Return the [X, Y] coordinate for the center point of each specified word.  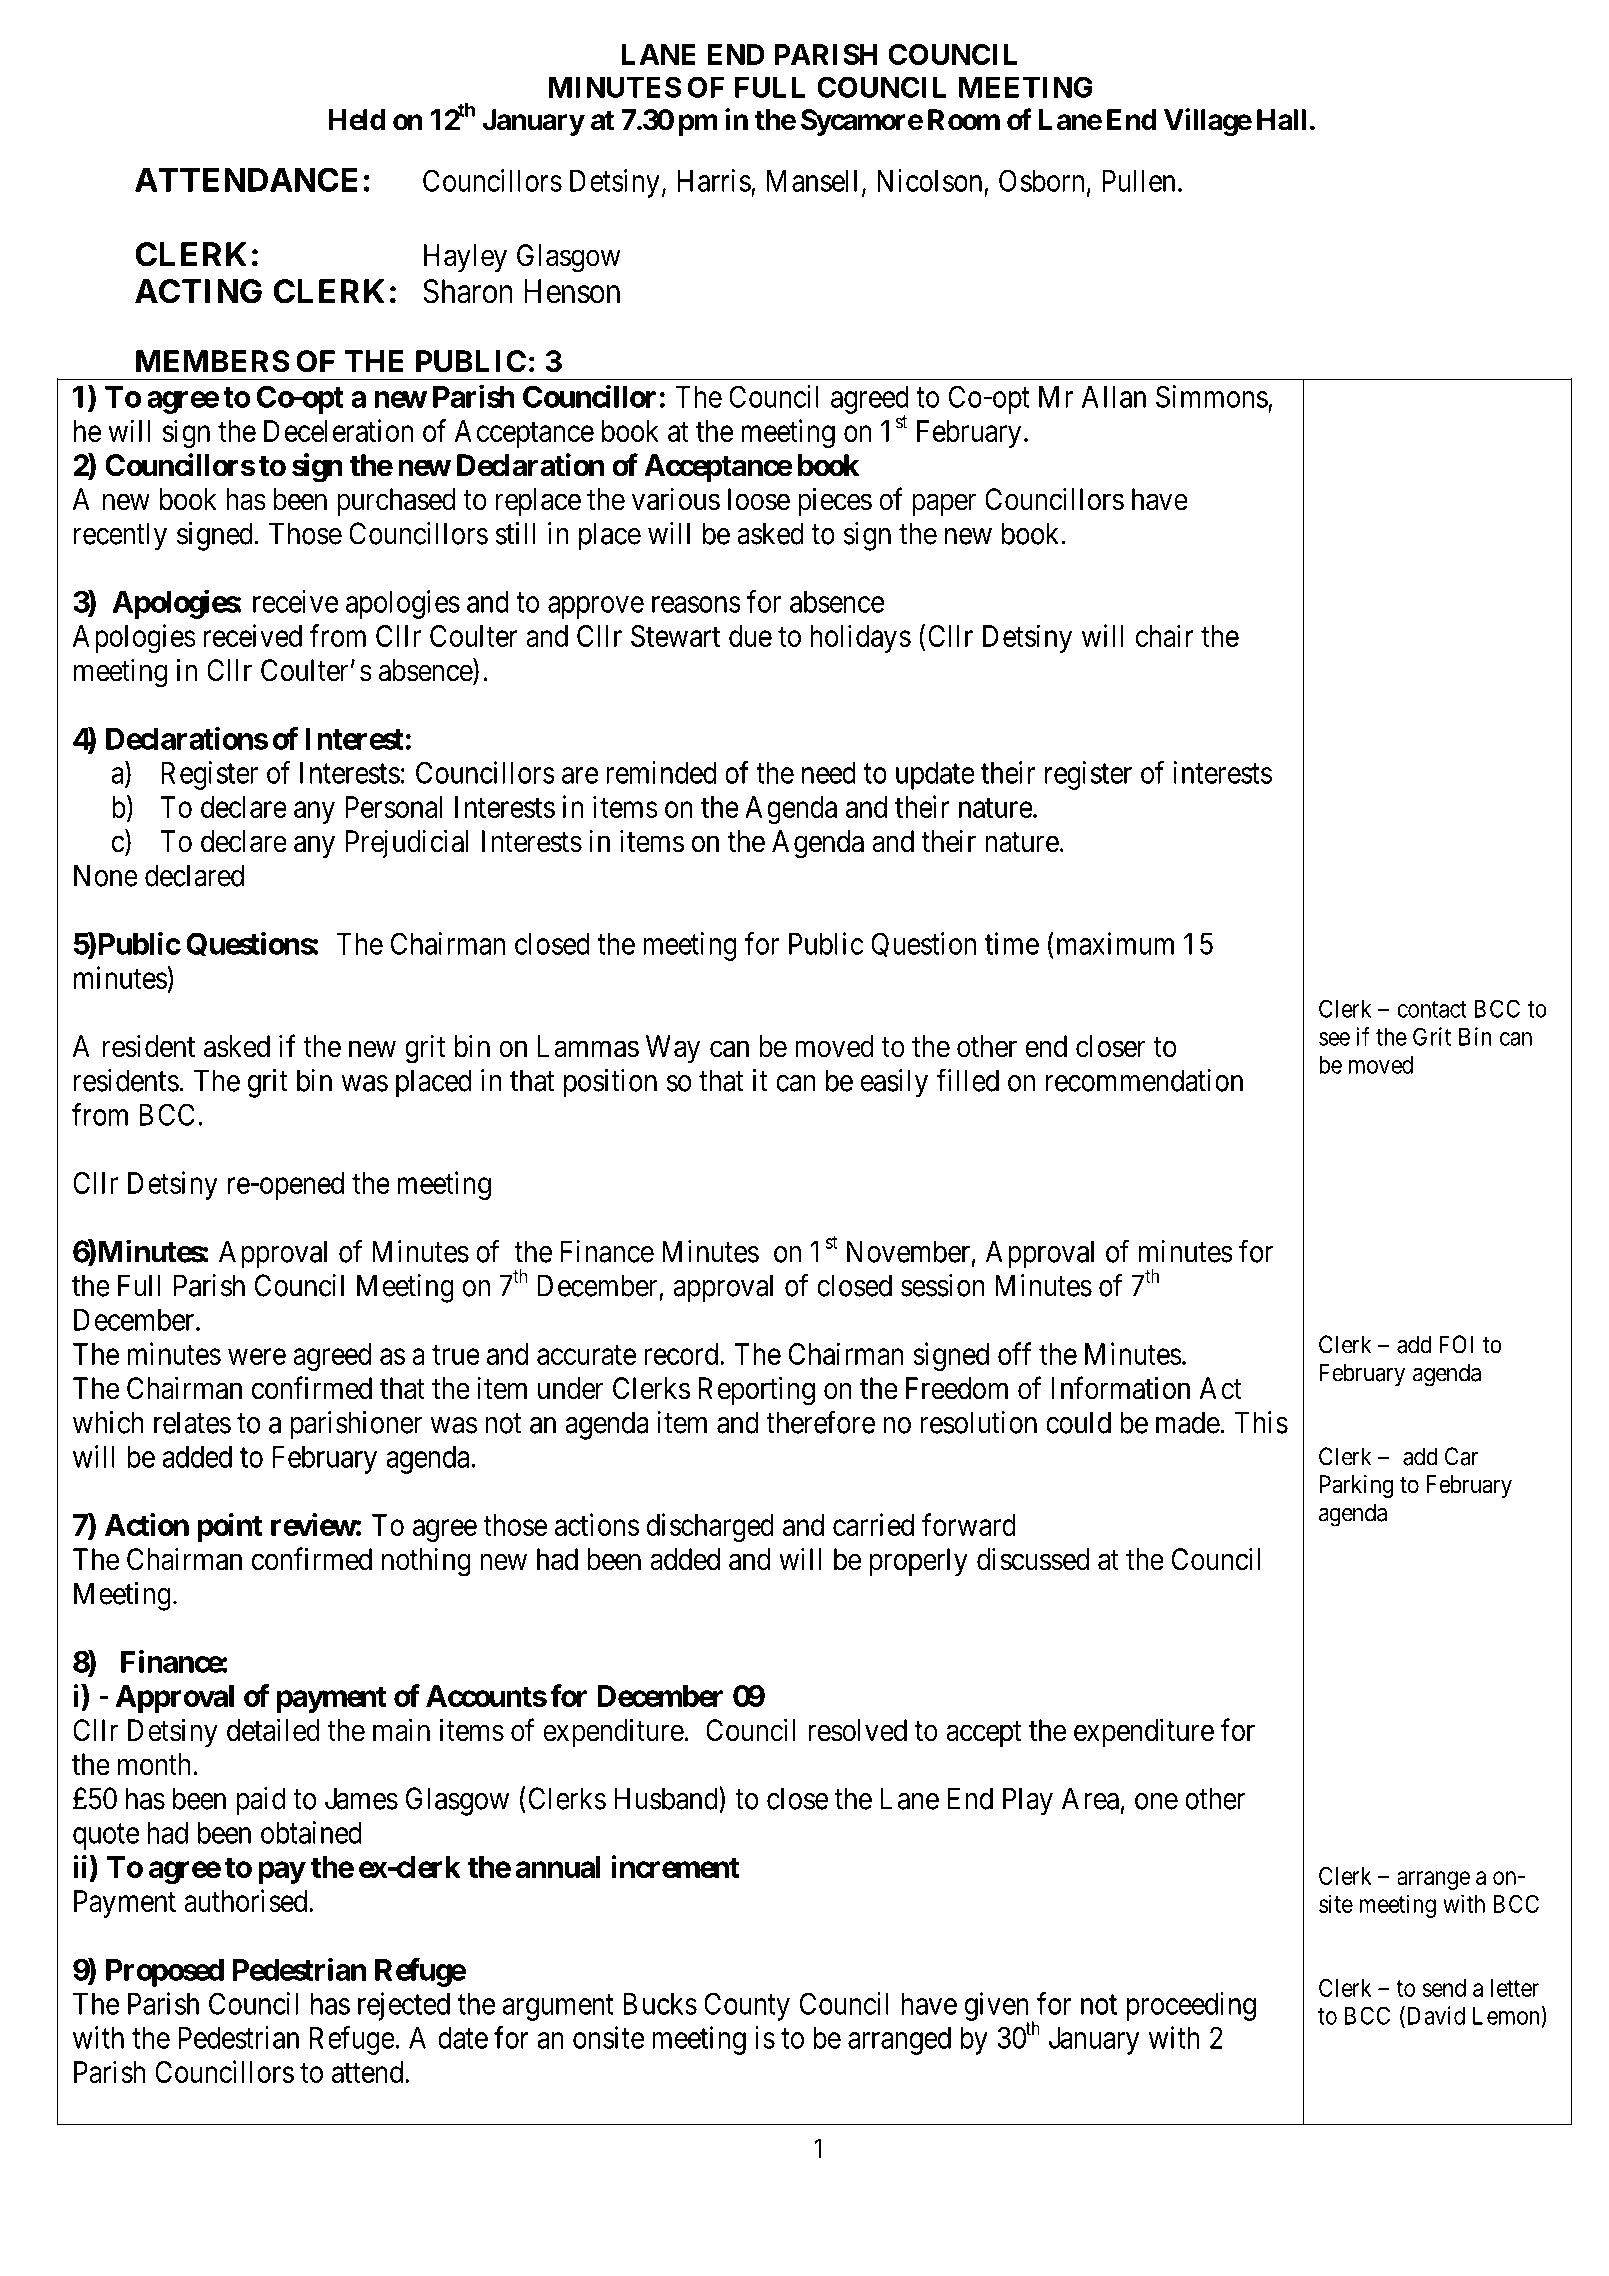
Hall [1281, 120]
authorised [247, 1900]
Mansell [812, 181]
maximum [1113, 943]
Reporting [757, 1391]
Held [357, 120]
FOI [1456, 1344]
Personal [393, 807]
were [257, 1357]
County [747, 2006]
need [829, 773]
